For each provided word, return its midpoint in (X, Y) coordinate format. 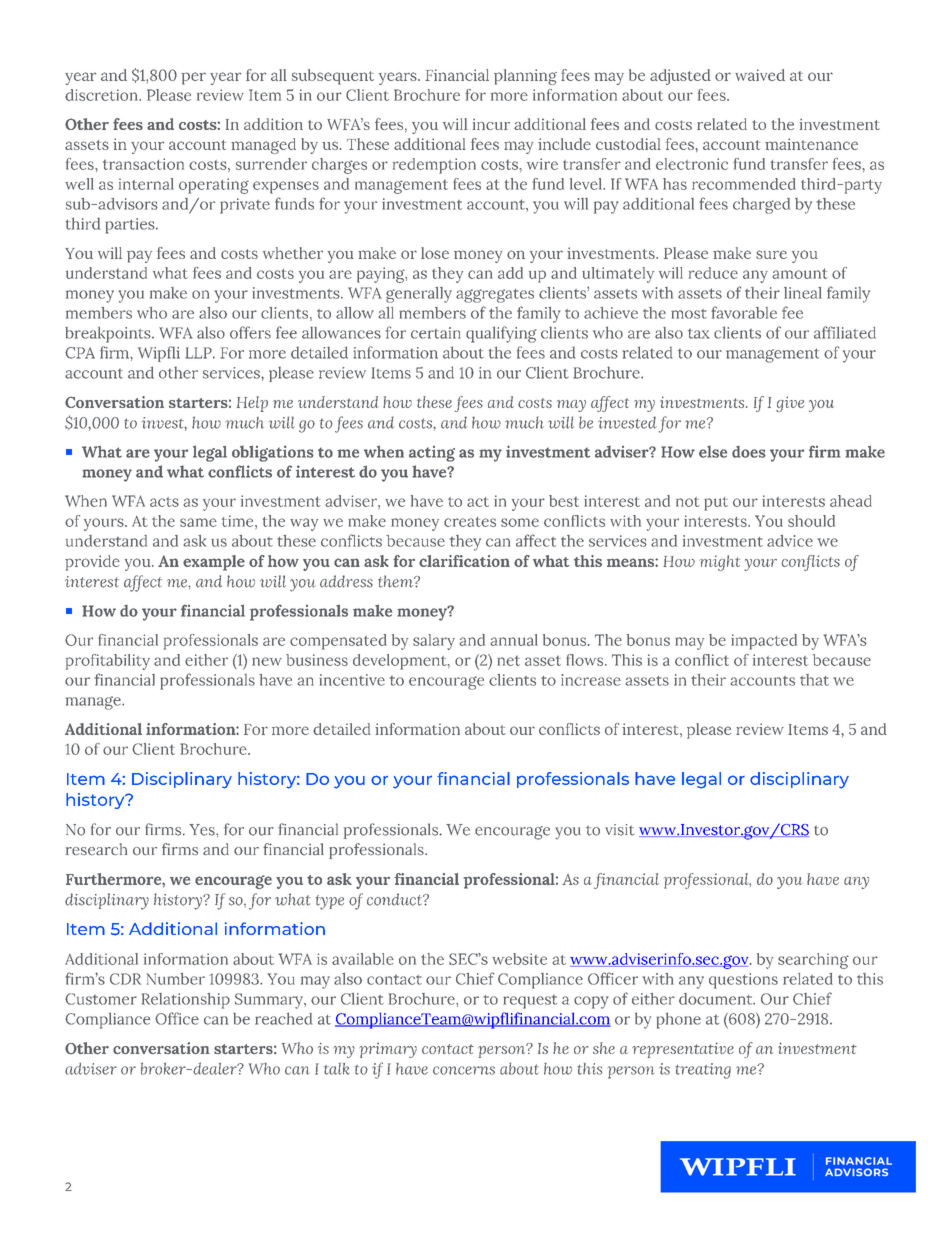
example (214, 563)
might (719, 563)
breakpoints (109, 335)
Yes (203, 830)
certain (436, 333)
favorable (744, 312)
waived (760, 75)
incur (491, 124)
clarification (464, 561)
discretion (102, 95)
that (814, 680)
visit (620, 830)
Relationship (186, 1001)
